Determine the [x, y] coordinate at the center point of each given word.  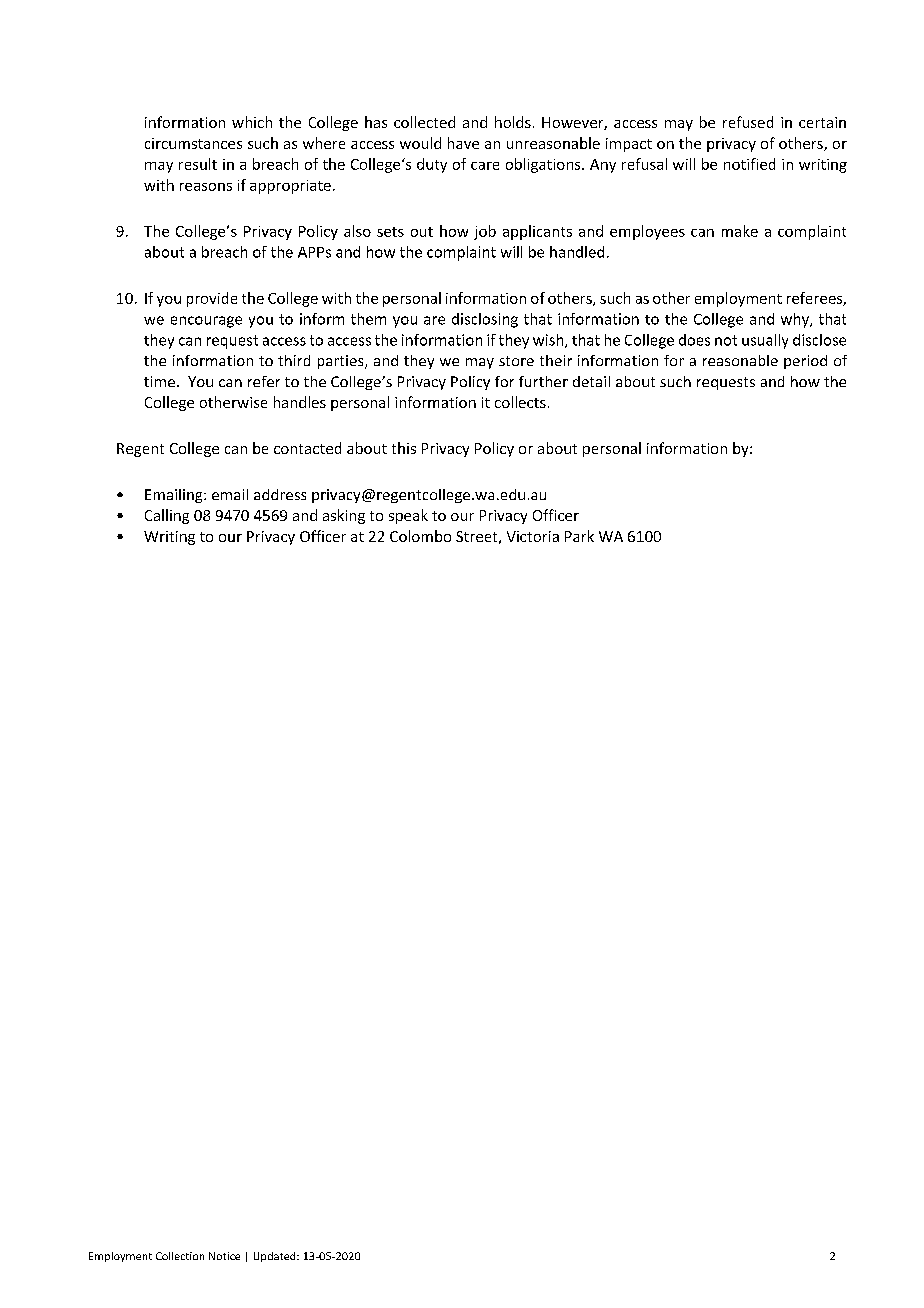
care [485, 166]
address [280, 494]
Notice [224, 1256]
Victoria [533, 536]
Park [579, 536]
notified [749, 164]
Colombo [420, 536]
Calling [167, 516]
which [252, 122]
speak [408, 516]
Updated [276, 1257]
